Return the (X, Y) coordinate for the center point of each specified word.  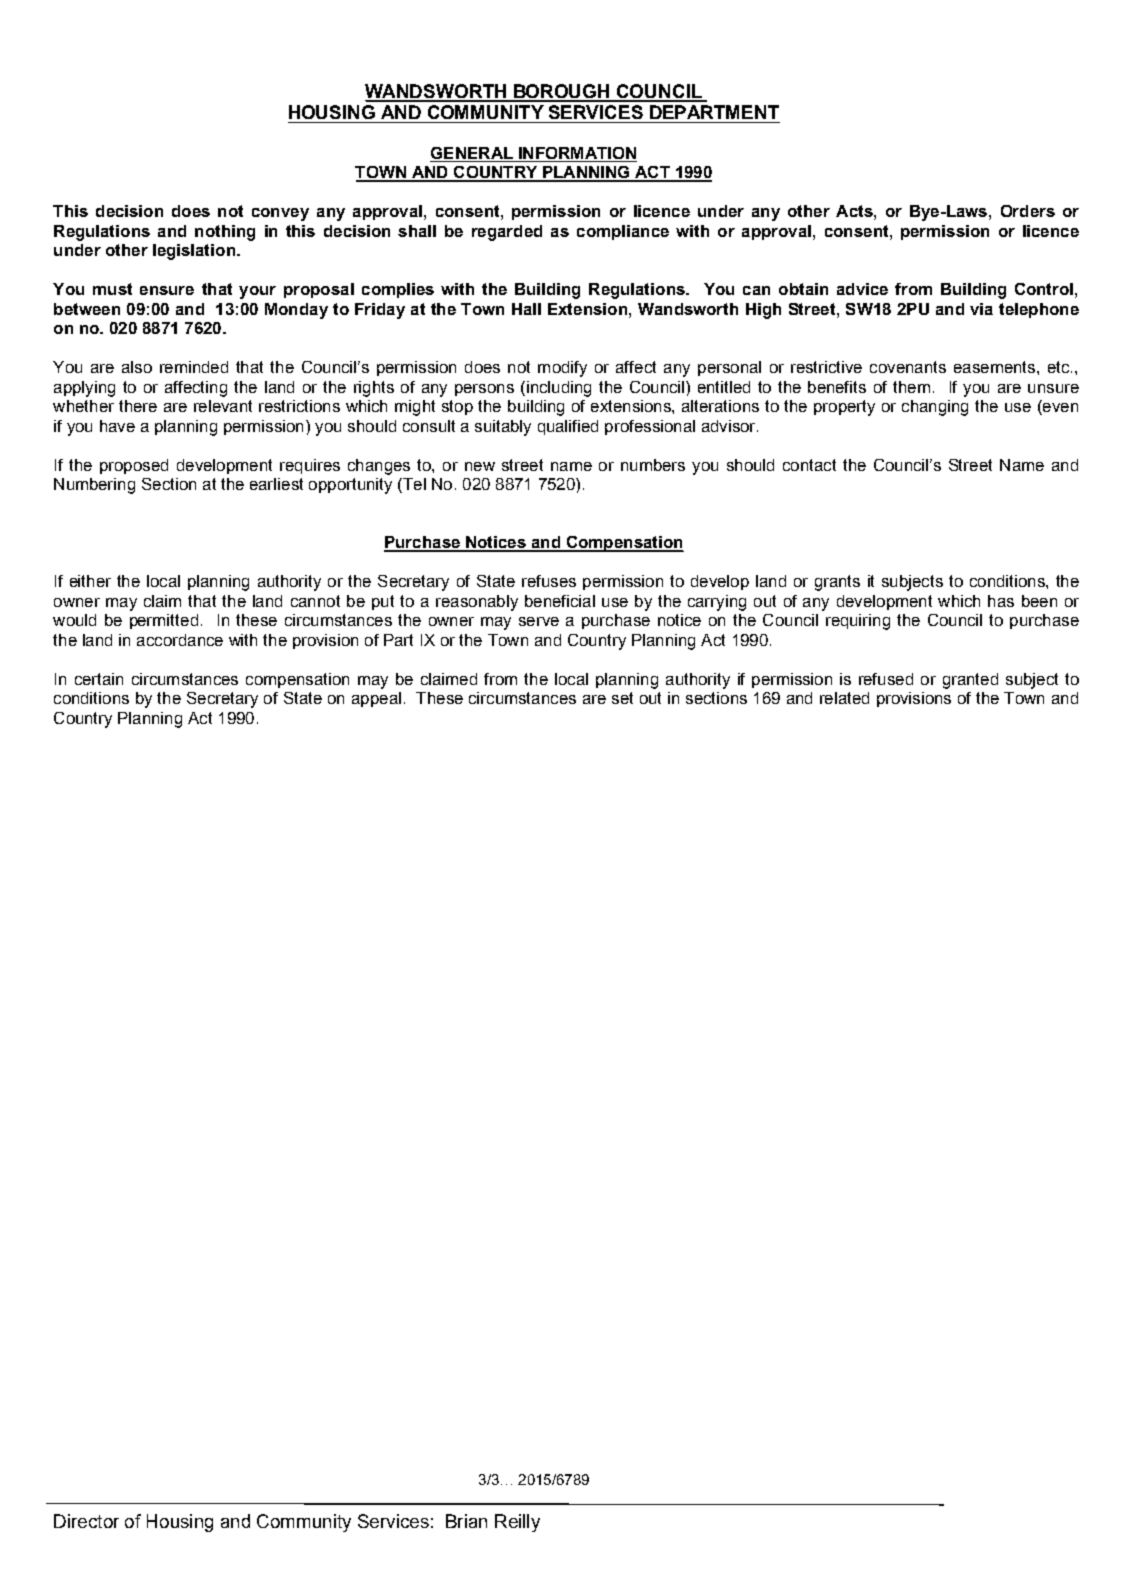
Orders (1028, 211)
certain (99, 679)
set (622, 698)
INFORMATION (577, 153)
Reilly (517, 1523)
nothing (225, 233)
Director (86, 1521)
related (844, 698)
